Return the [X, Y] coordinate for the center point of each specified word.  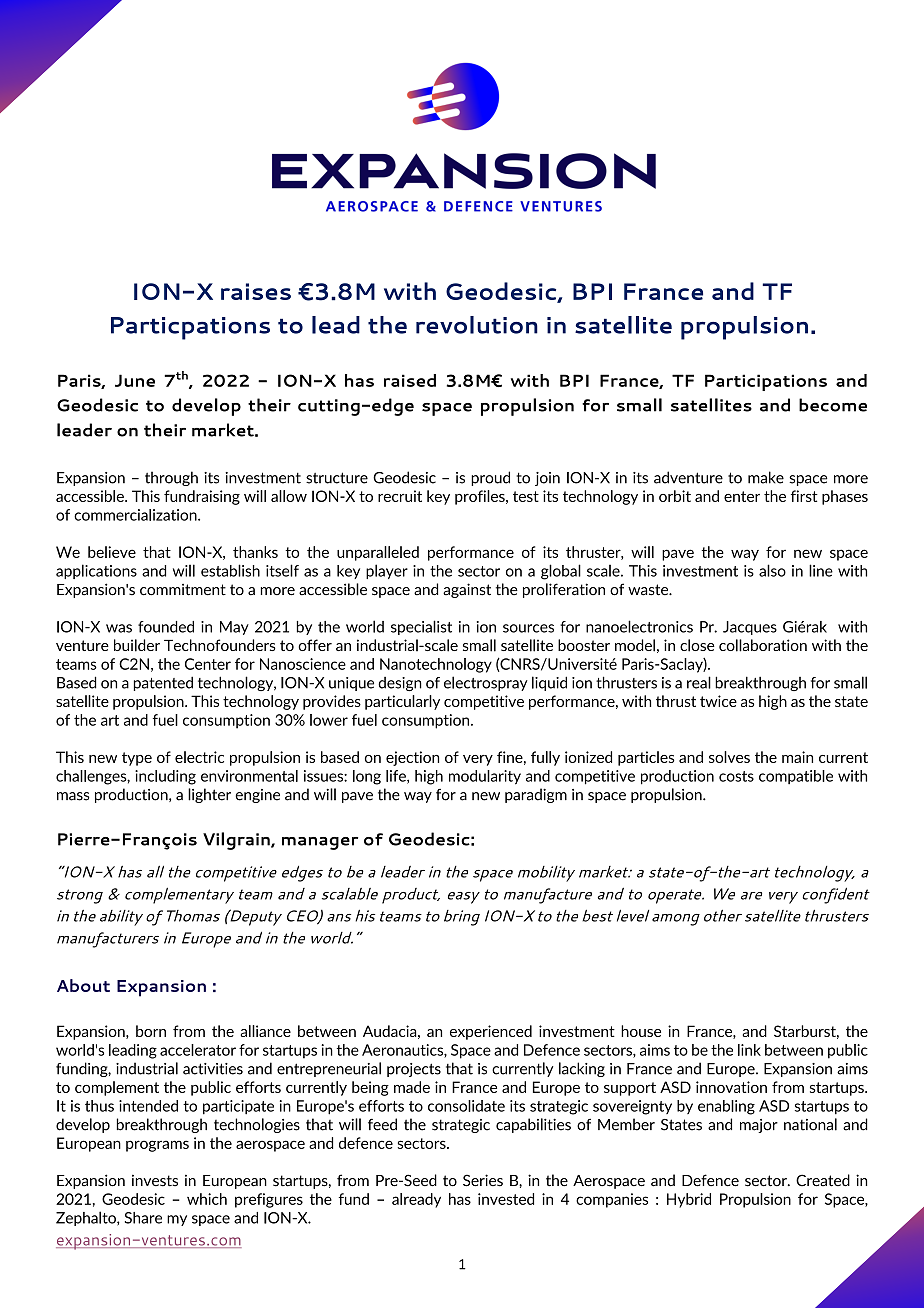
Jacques [750, 628]
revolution [477, 325]
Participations [766, 382]
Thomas [193, 916]
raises [256, 291]
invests [155, 1180]
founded [166, 627]
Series [483, 1180]
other [723, 916]
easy [464, 898]
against [467, 590]
